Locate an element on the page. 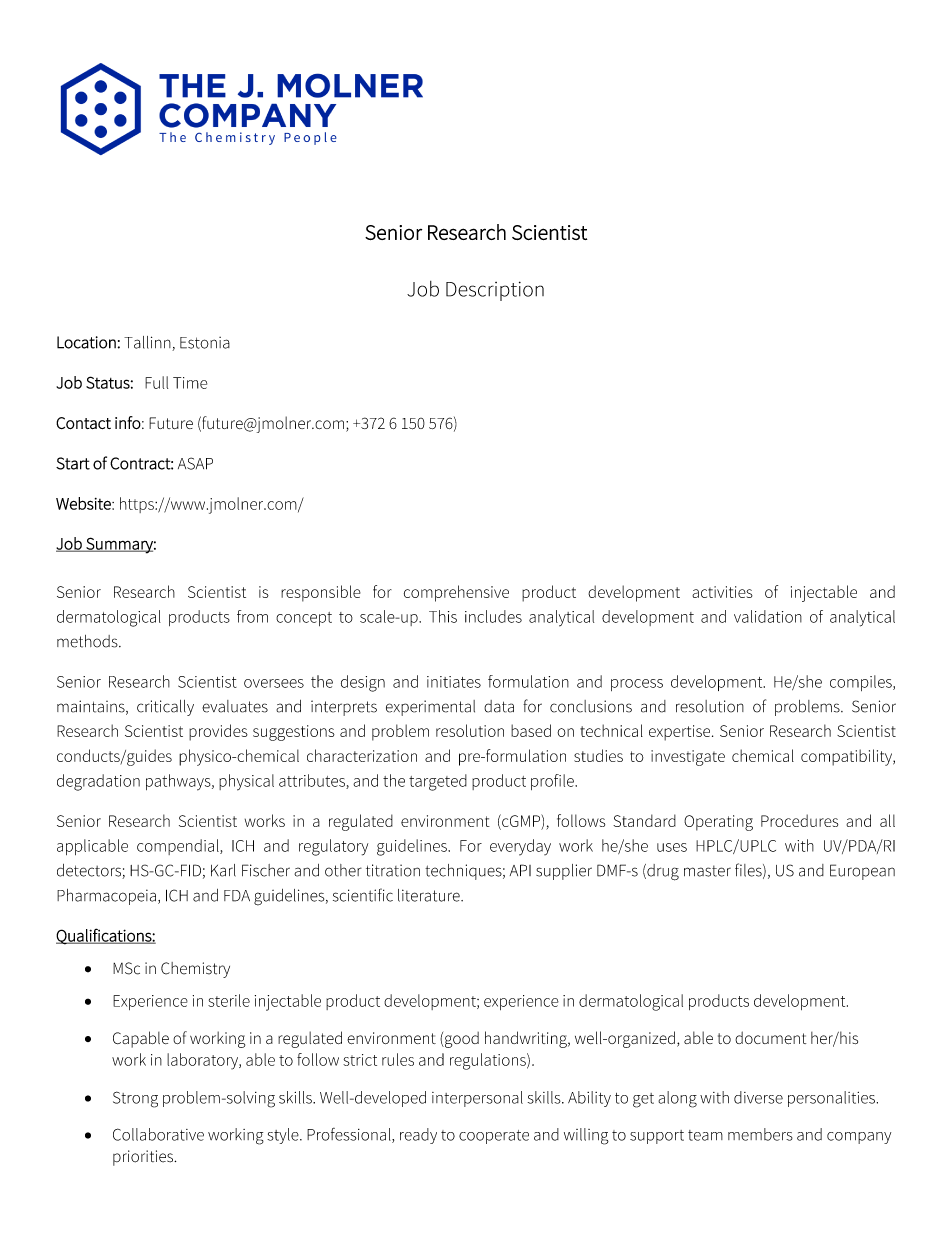 The height and width of the document is (1233, 952). Tallinn is located at coordinates (148, 343).
